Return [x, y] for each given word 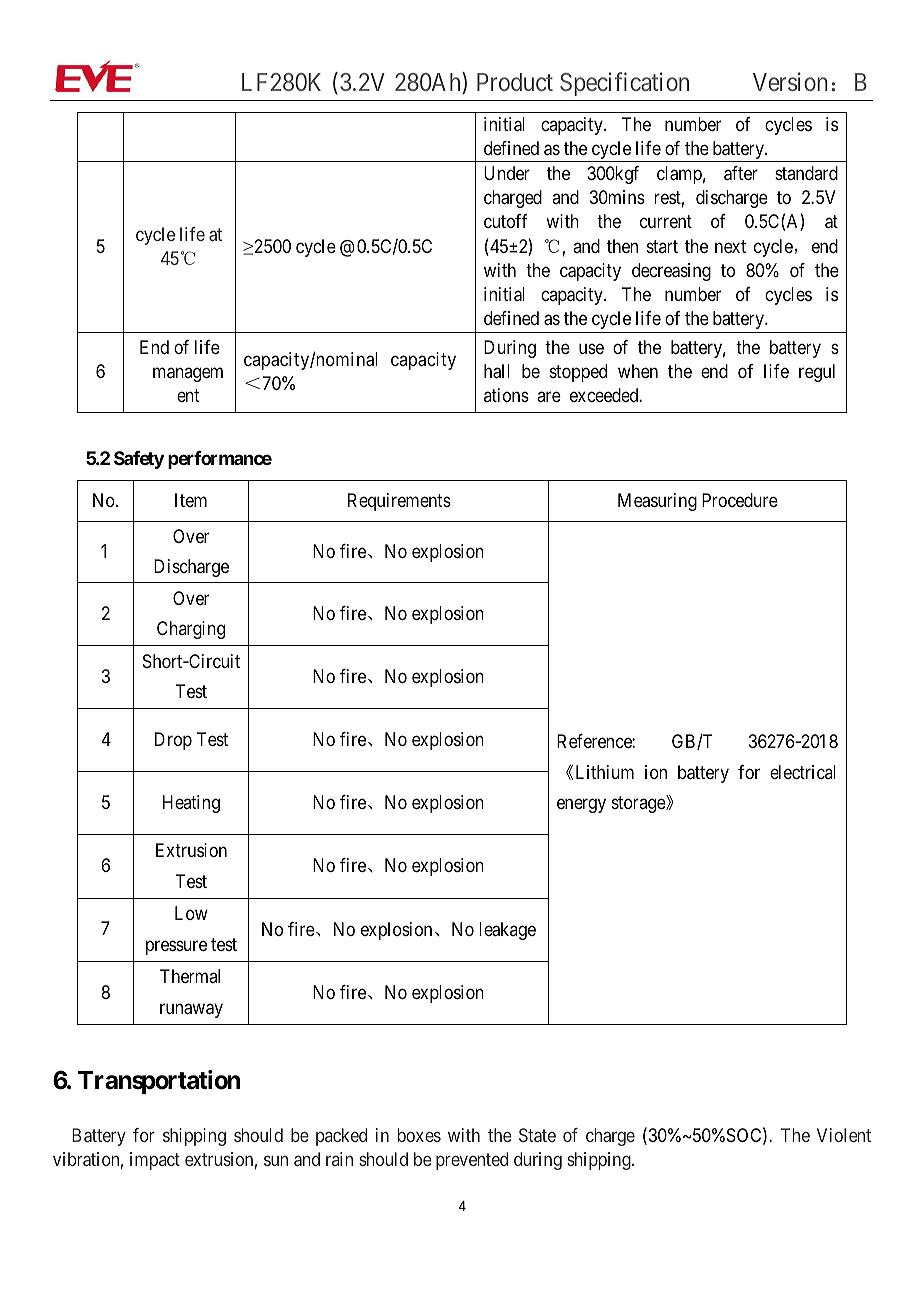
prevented [472, 1161]
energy [581, 806]
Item [191, 500]
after [741, 173]
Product [515, 82]
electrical [803, 772]
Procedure [740, 500]
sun [276, 1161]
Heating [191, 804]
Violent [844, 1135]
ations [506, 395]
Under [507, 173]
